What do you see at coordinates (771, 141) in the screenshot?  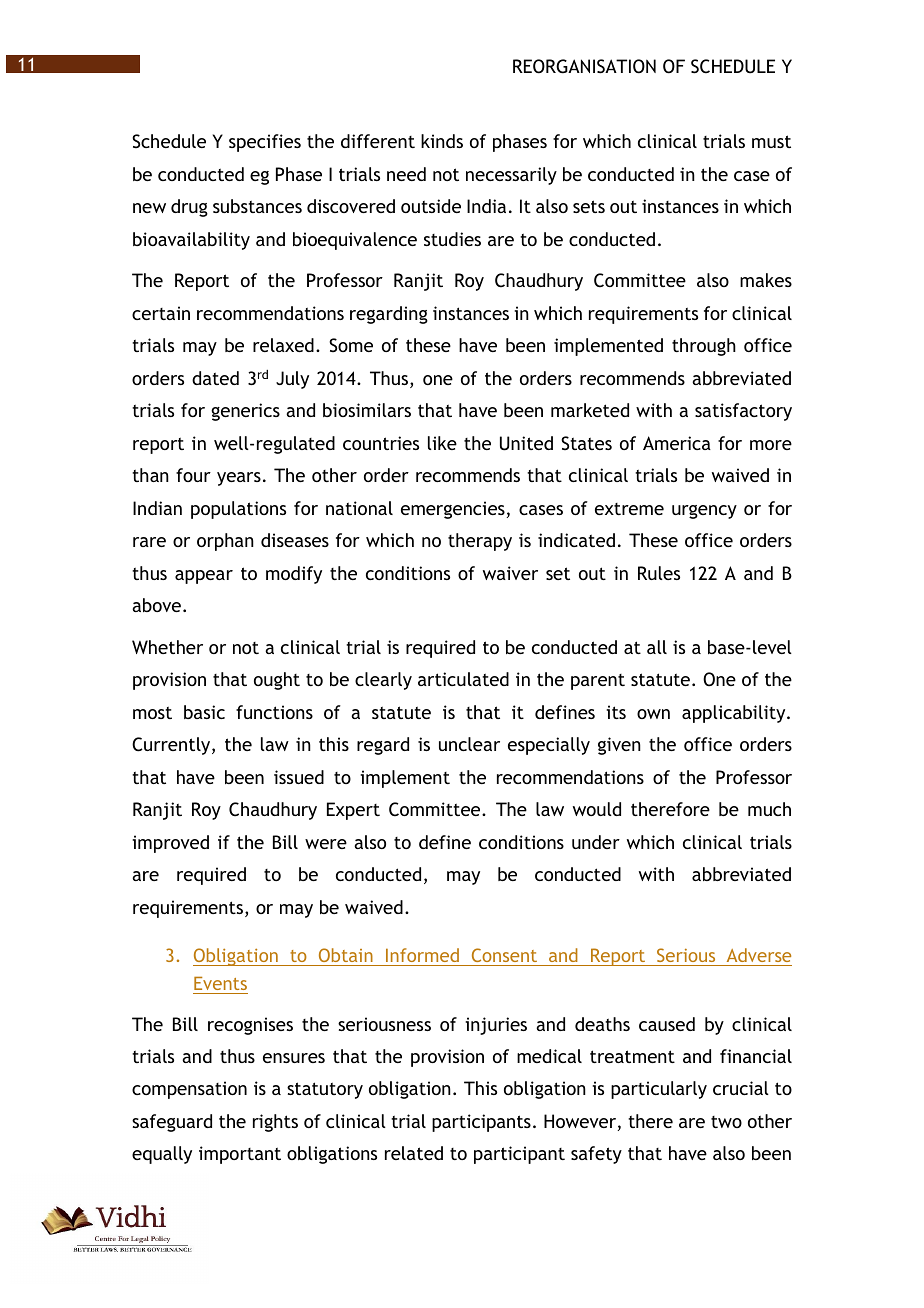 I see `must` at bounding box center [771, 141].
